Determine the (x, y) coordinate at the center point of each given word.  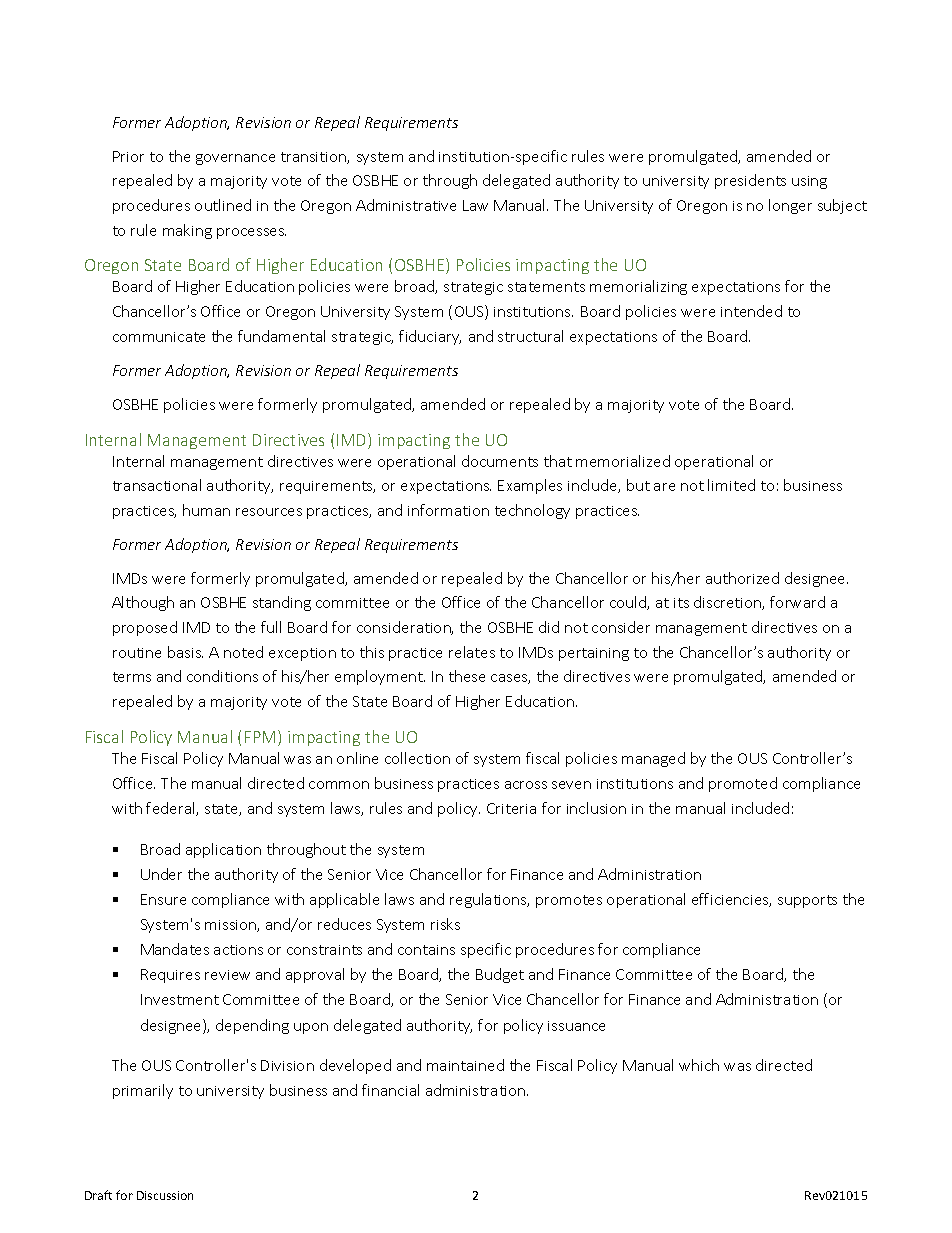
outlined (223, 205)
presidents (750, 181)
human (206, 510)
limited (731, 485)
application (223, 850)
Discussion (165, 1195)
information (448, 510)
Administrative (406, 205)
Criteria (511, 808)
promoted (743, 784)
